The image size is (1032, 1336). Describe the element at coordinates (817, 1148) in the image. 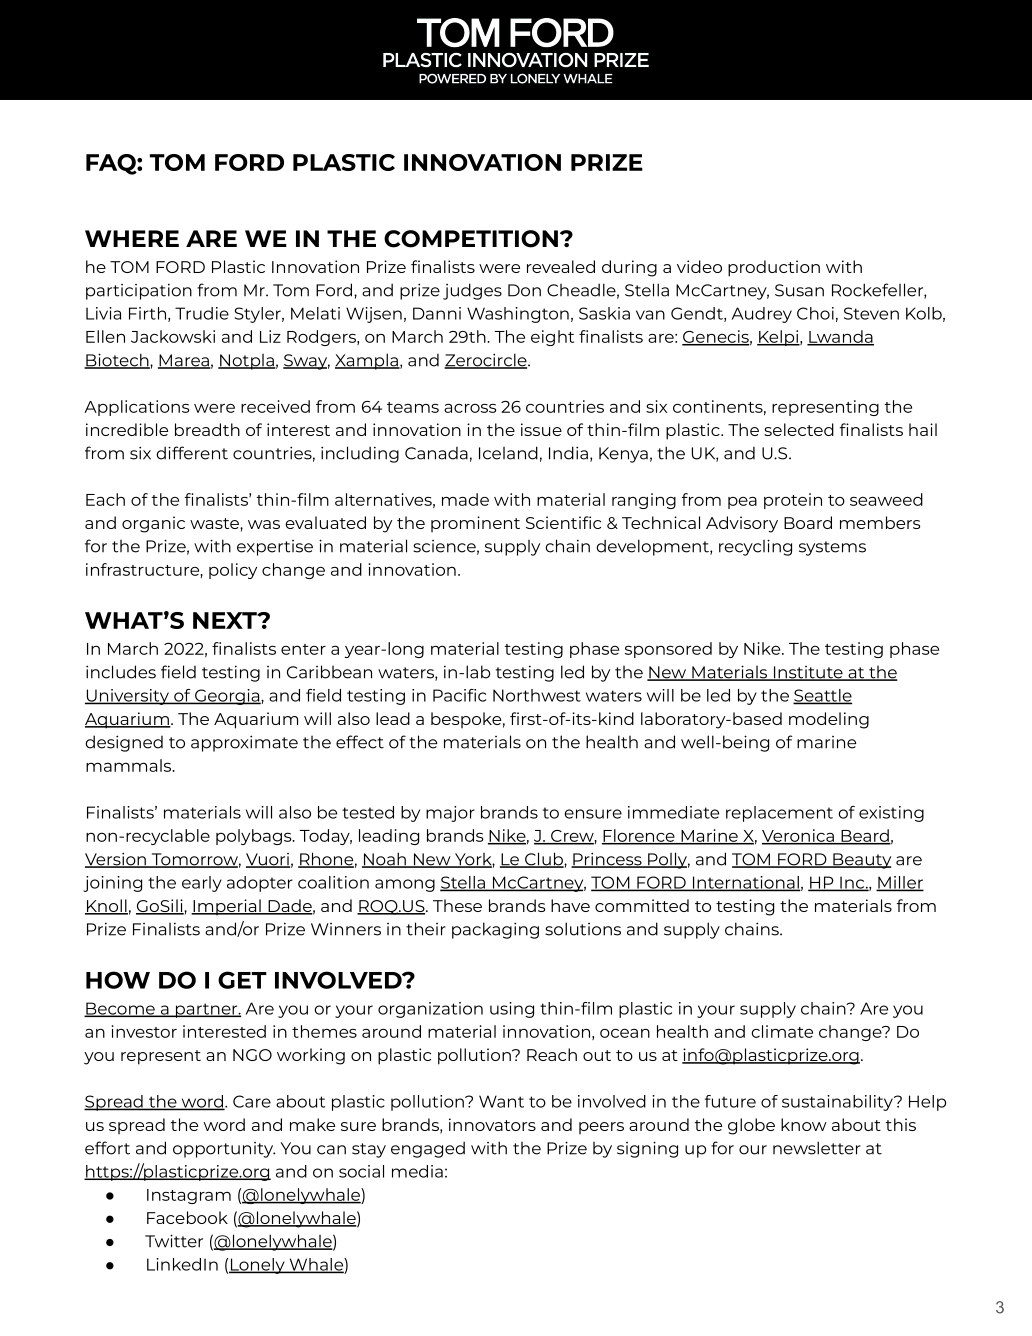

I see `newsletter` at that location.
